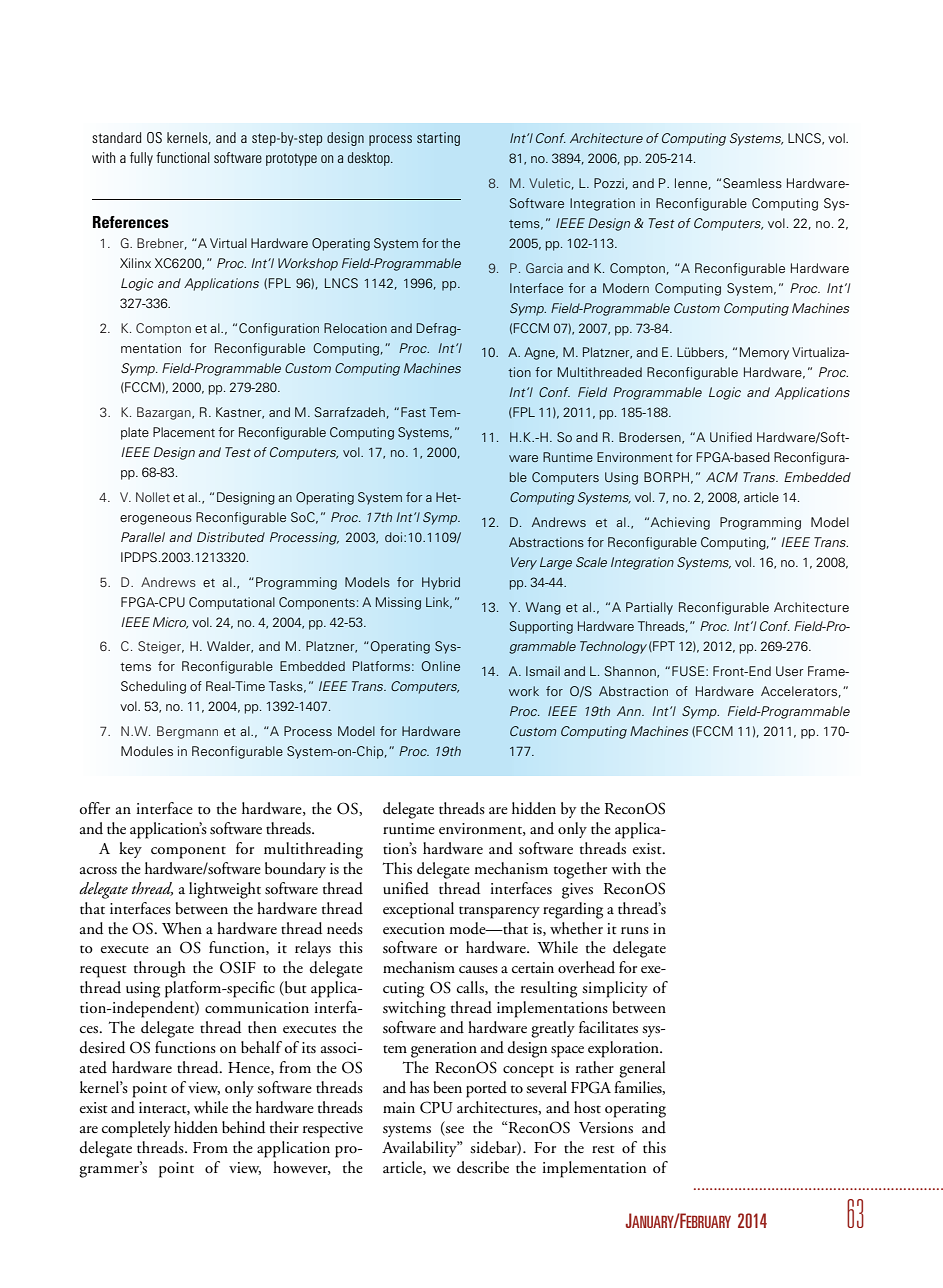 The width and height of the screenshot is (943, 1288). What do you see at coordinates (635, 931) in the screenshot?
I see `runs` at bounding box center [635, 931].
